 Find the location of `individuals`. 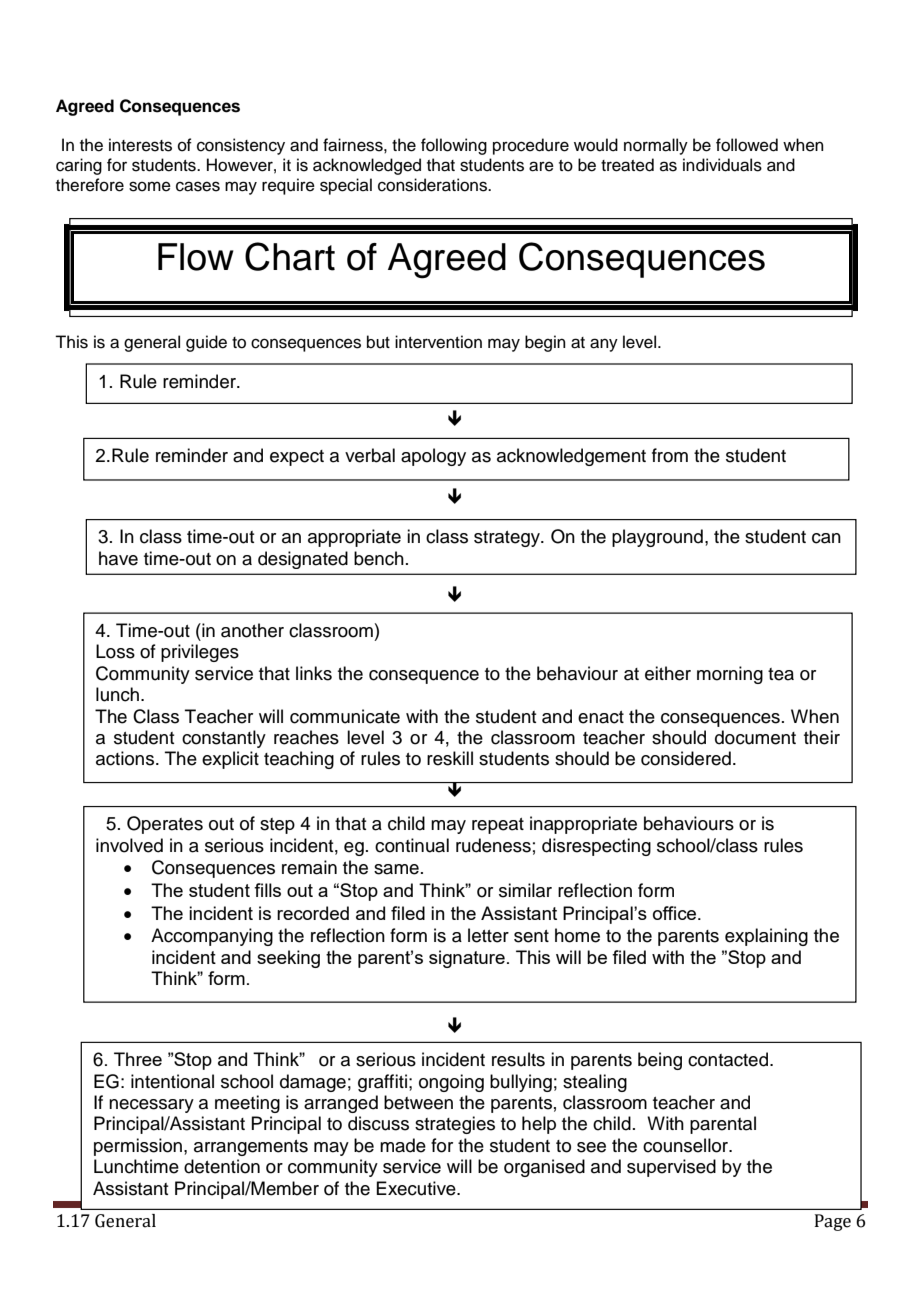

individuals is located at coordinates (722, 165).
